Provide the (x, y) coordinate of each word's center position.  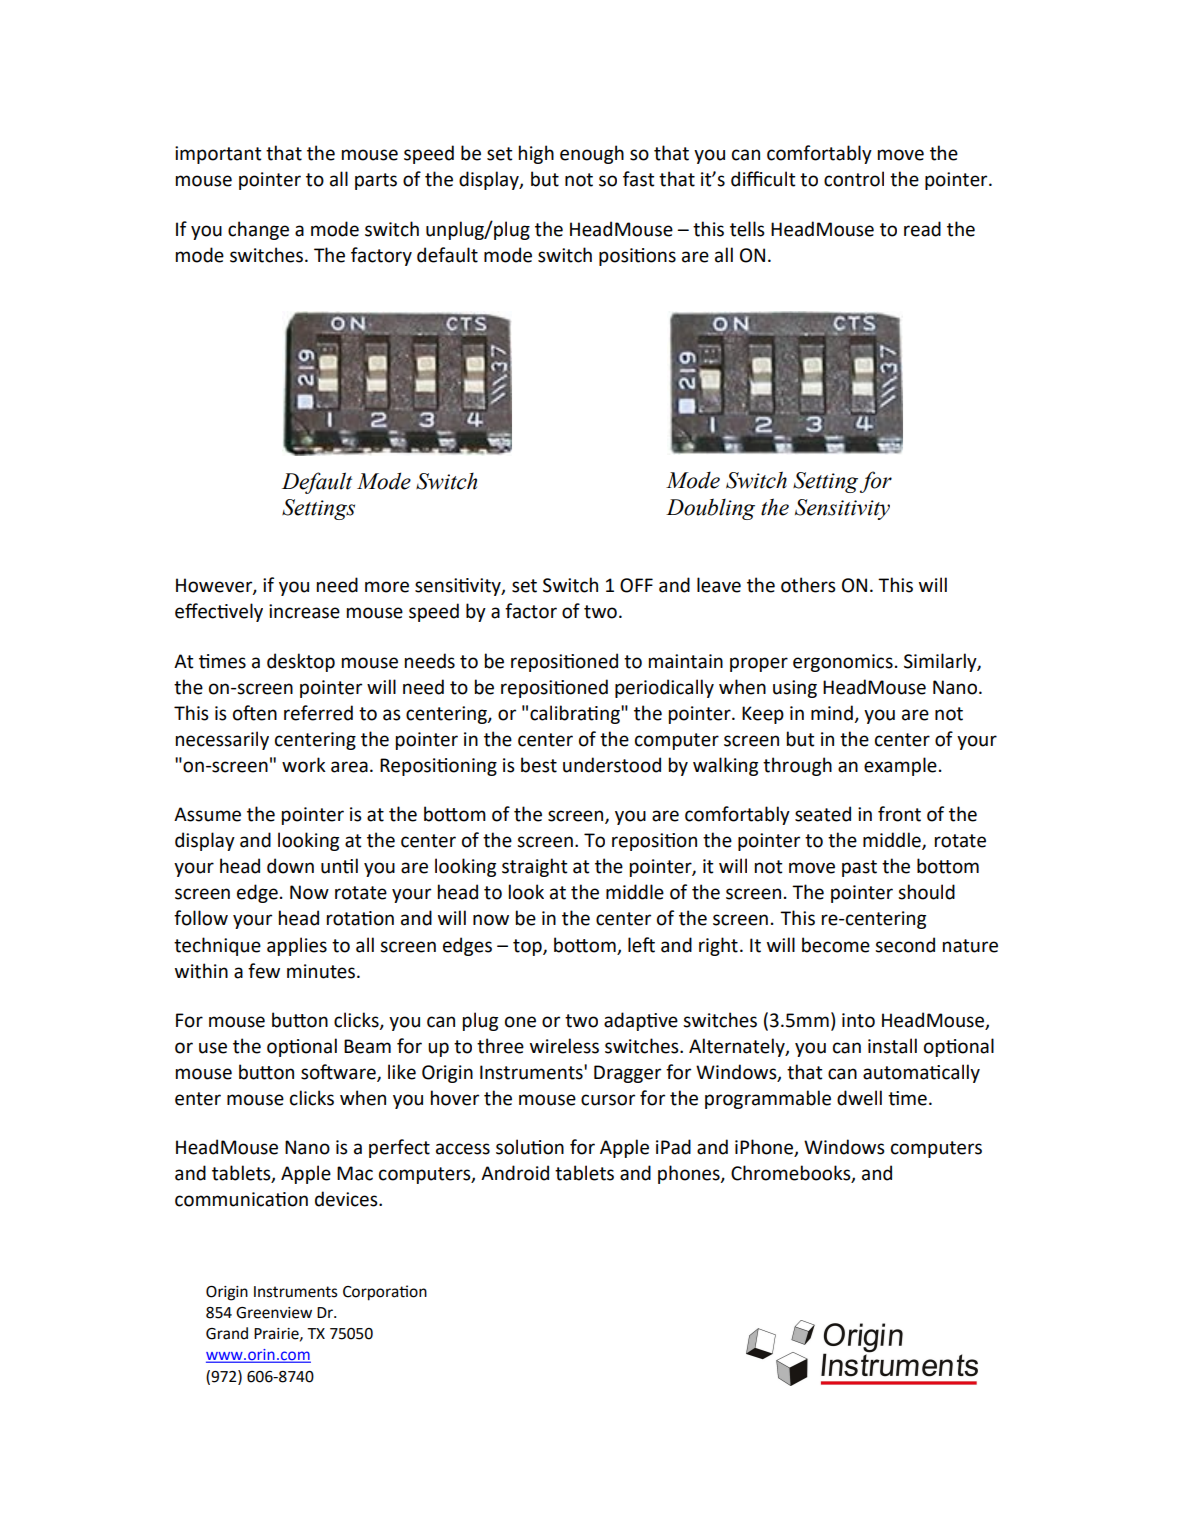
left (641, 945)
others (808, 585)
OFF (636, 585)
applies (297, 946)
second (905, 945)
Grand (227, 1333)
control (854, 179)
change (258, 230)
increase (304, 611)
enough (592, 154)
